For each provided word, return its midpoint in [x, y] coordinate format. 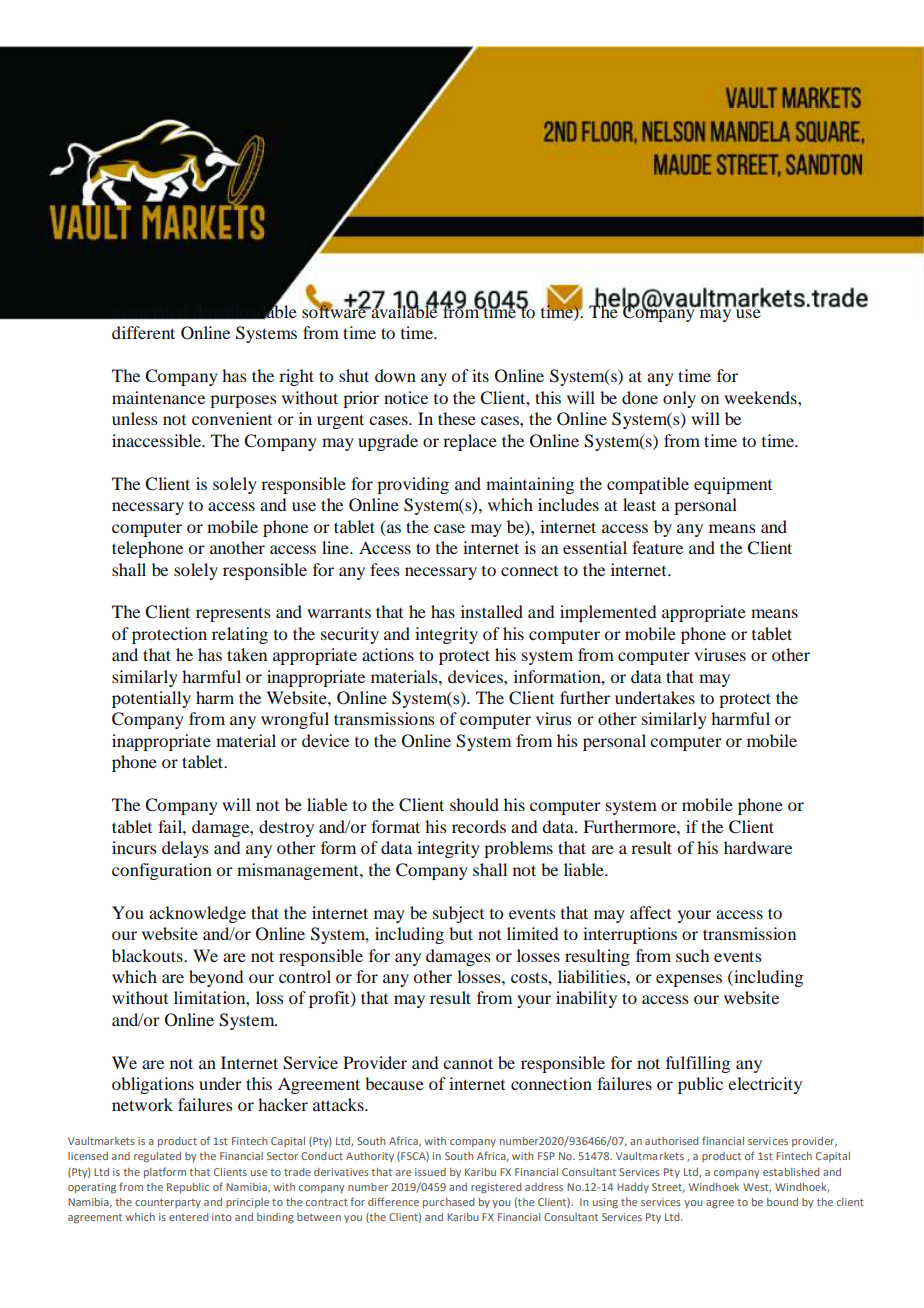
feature [657, 547]
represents [233, 614]
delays [185, 849]
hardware [758, 847]
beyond [216, 978]
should [474, 804]
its [480, 375]
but [461, 933]
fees [385, 569]
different [143, 332]
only [679, 399]
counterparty [168, 1203]
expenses [689, 980]
